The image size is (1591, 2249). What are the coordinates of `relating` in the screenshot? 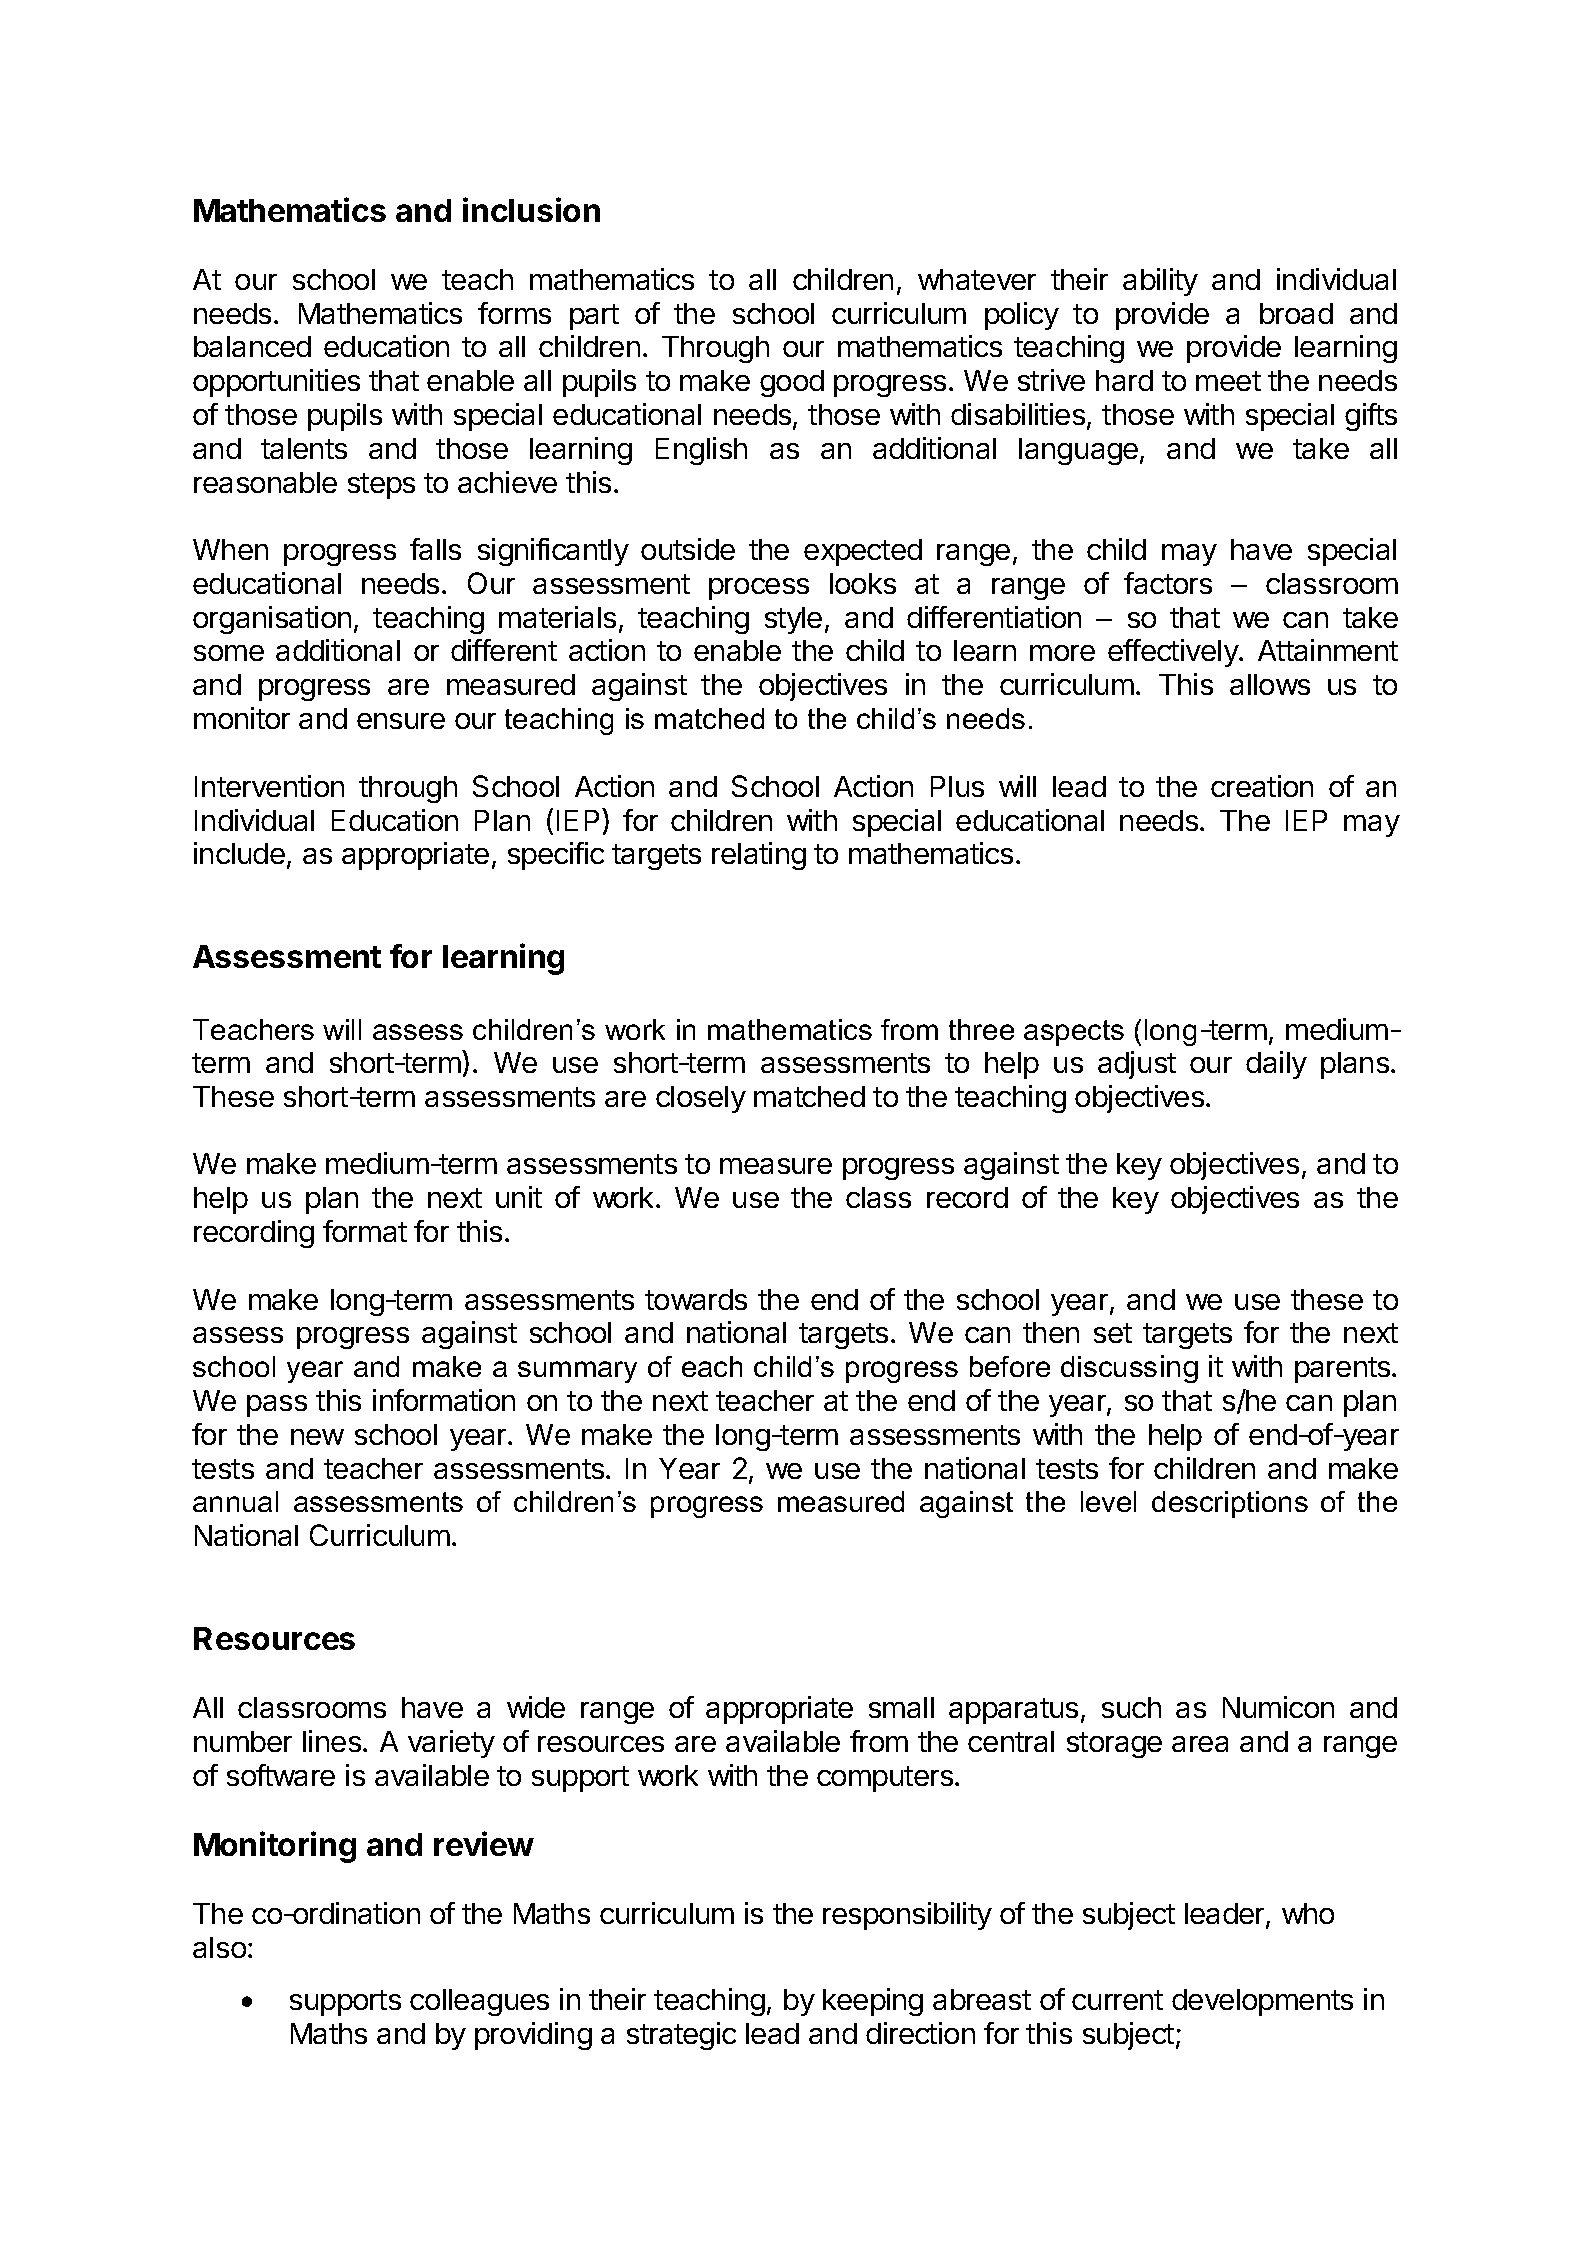 It's located at (759, 856).
